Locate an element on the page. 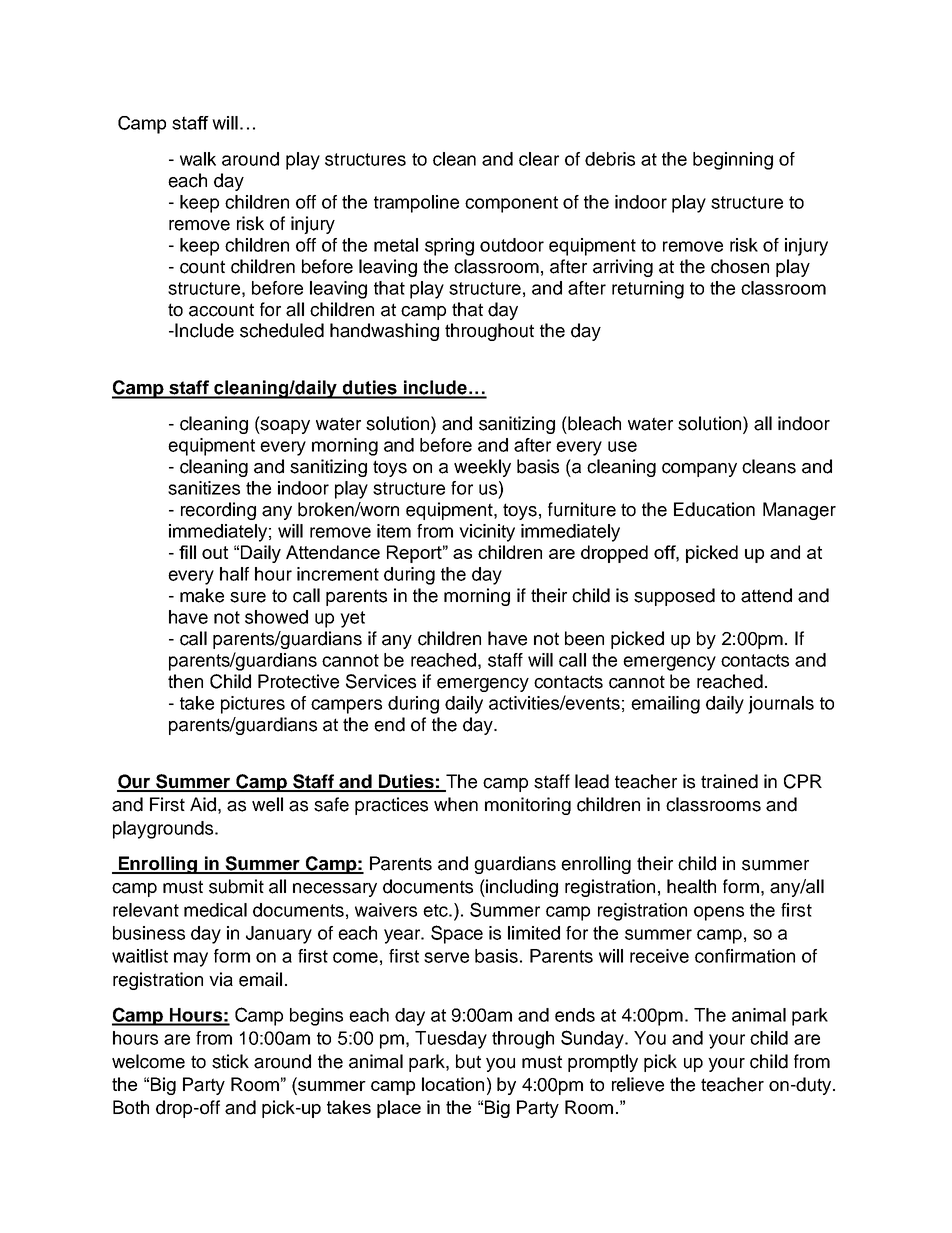 This image has height=1233, width=952. company is located at coordinates (699, 470).
